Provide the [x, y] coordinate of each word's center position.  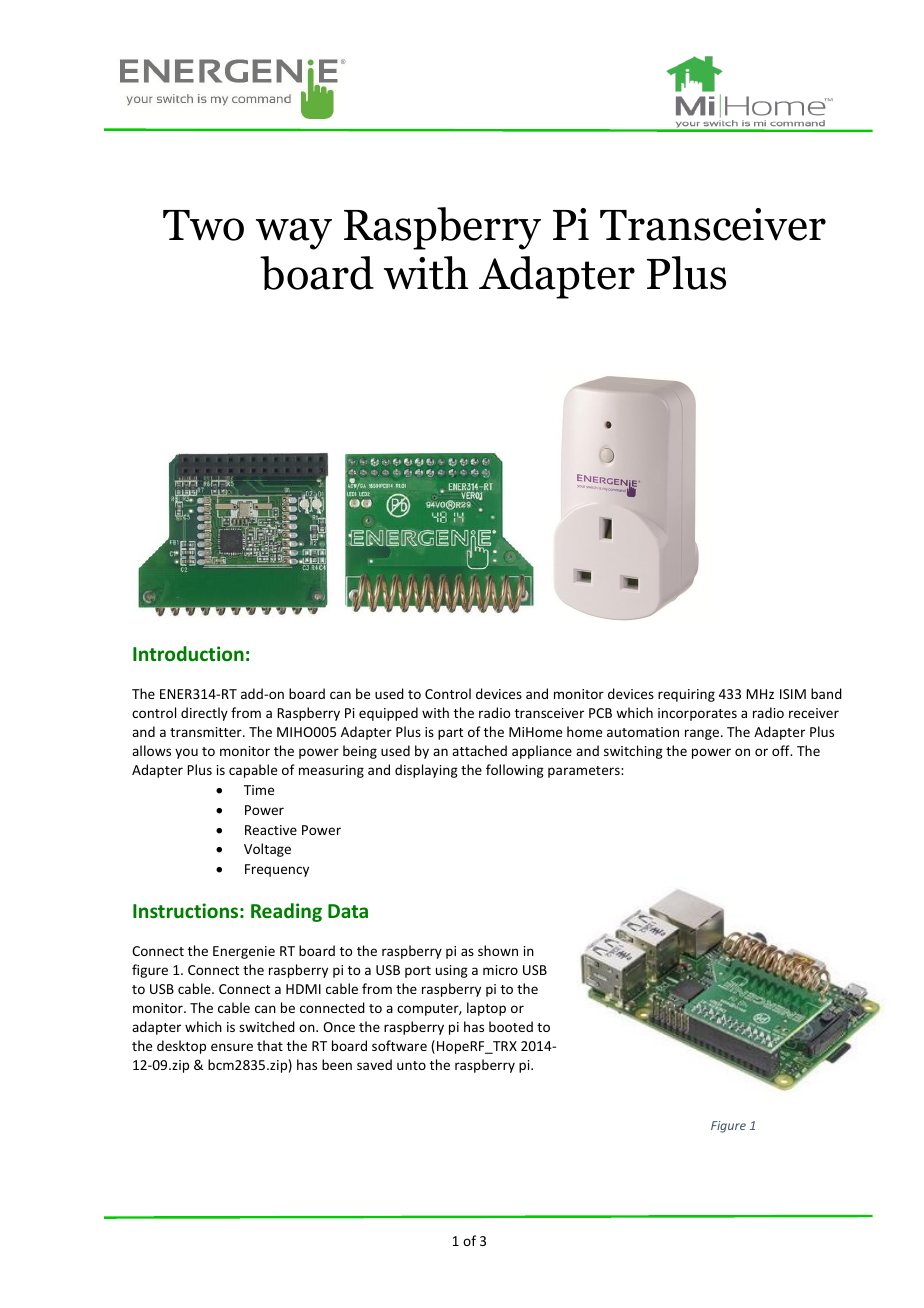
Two [203, 225]
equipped [388, 714]
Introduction [188, 653]
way [294, 234]
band [826, 693]
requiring [686, 695]
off [782, 750]
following [515, 771]
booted [511, 1026]
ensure [232, 1047]
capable [253, 771]
